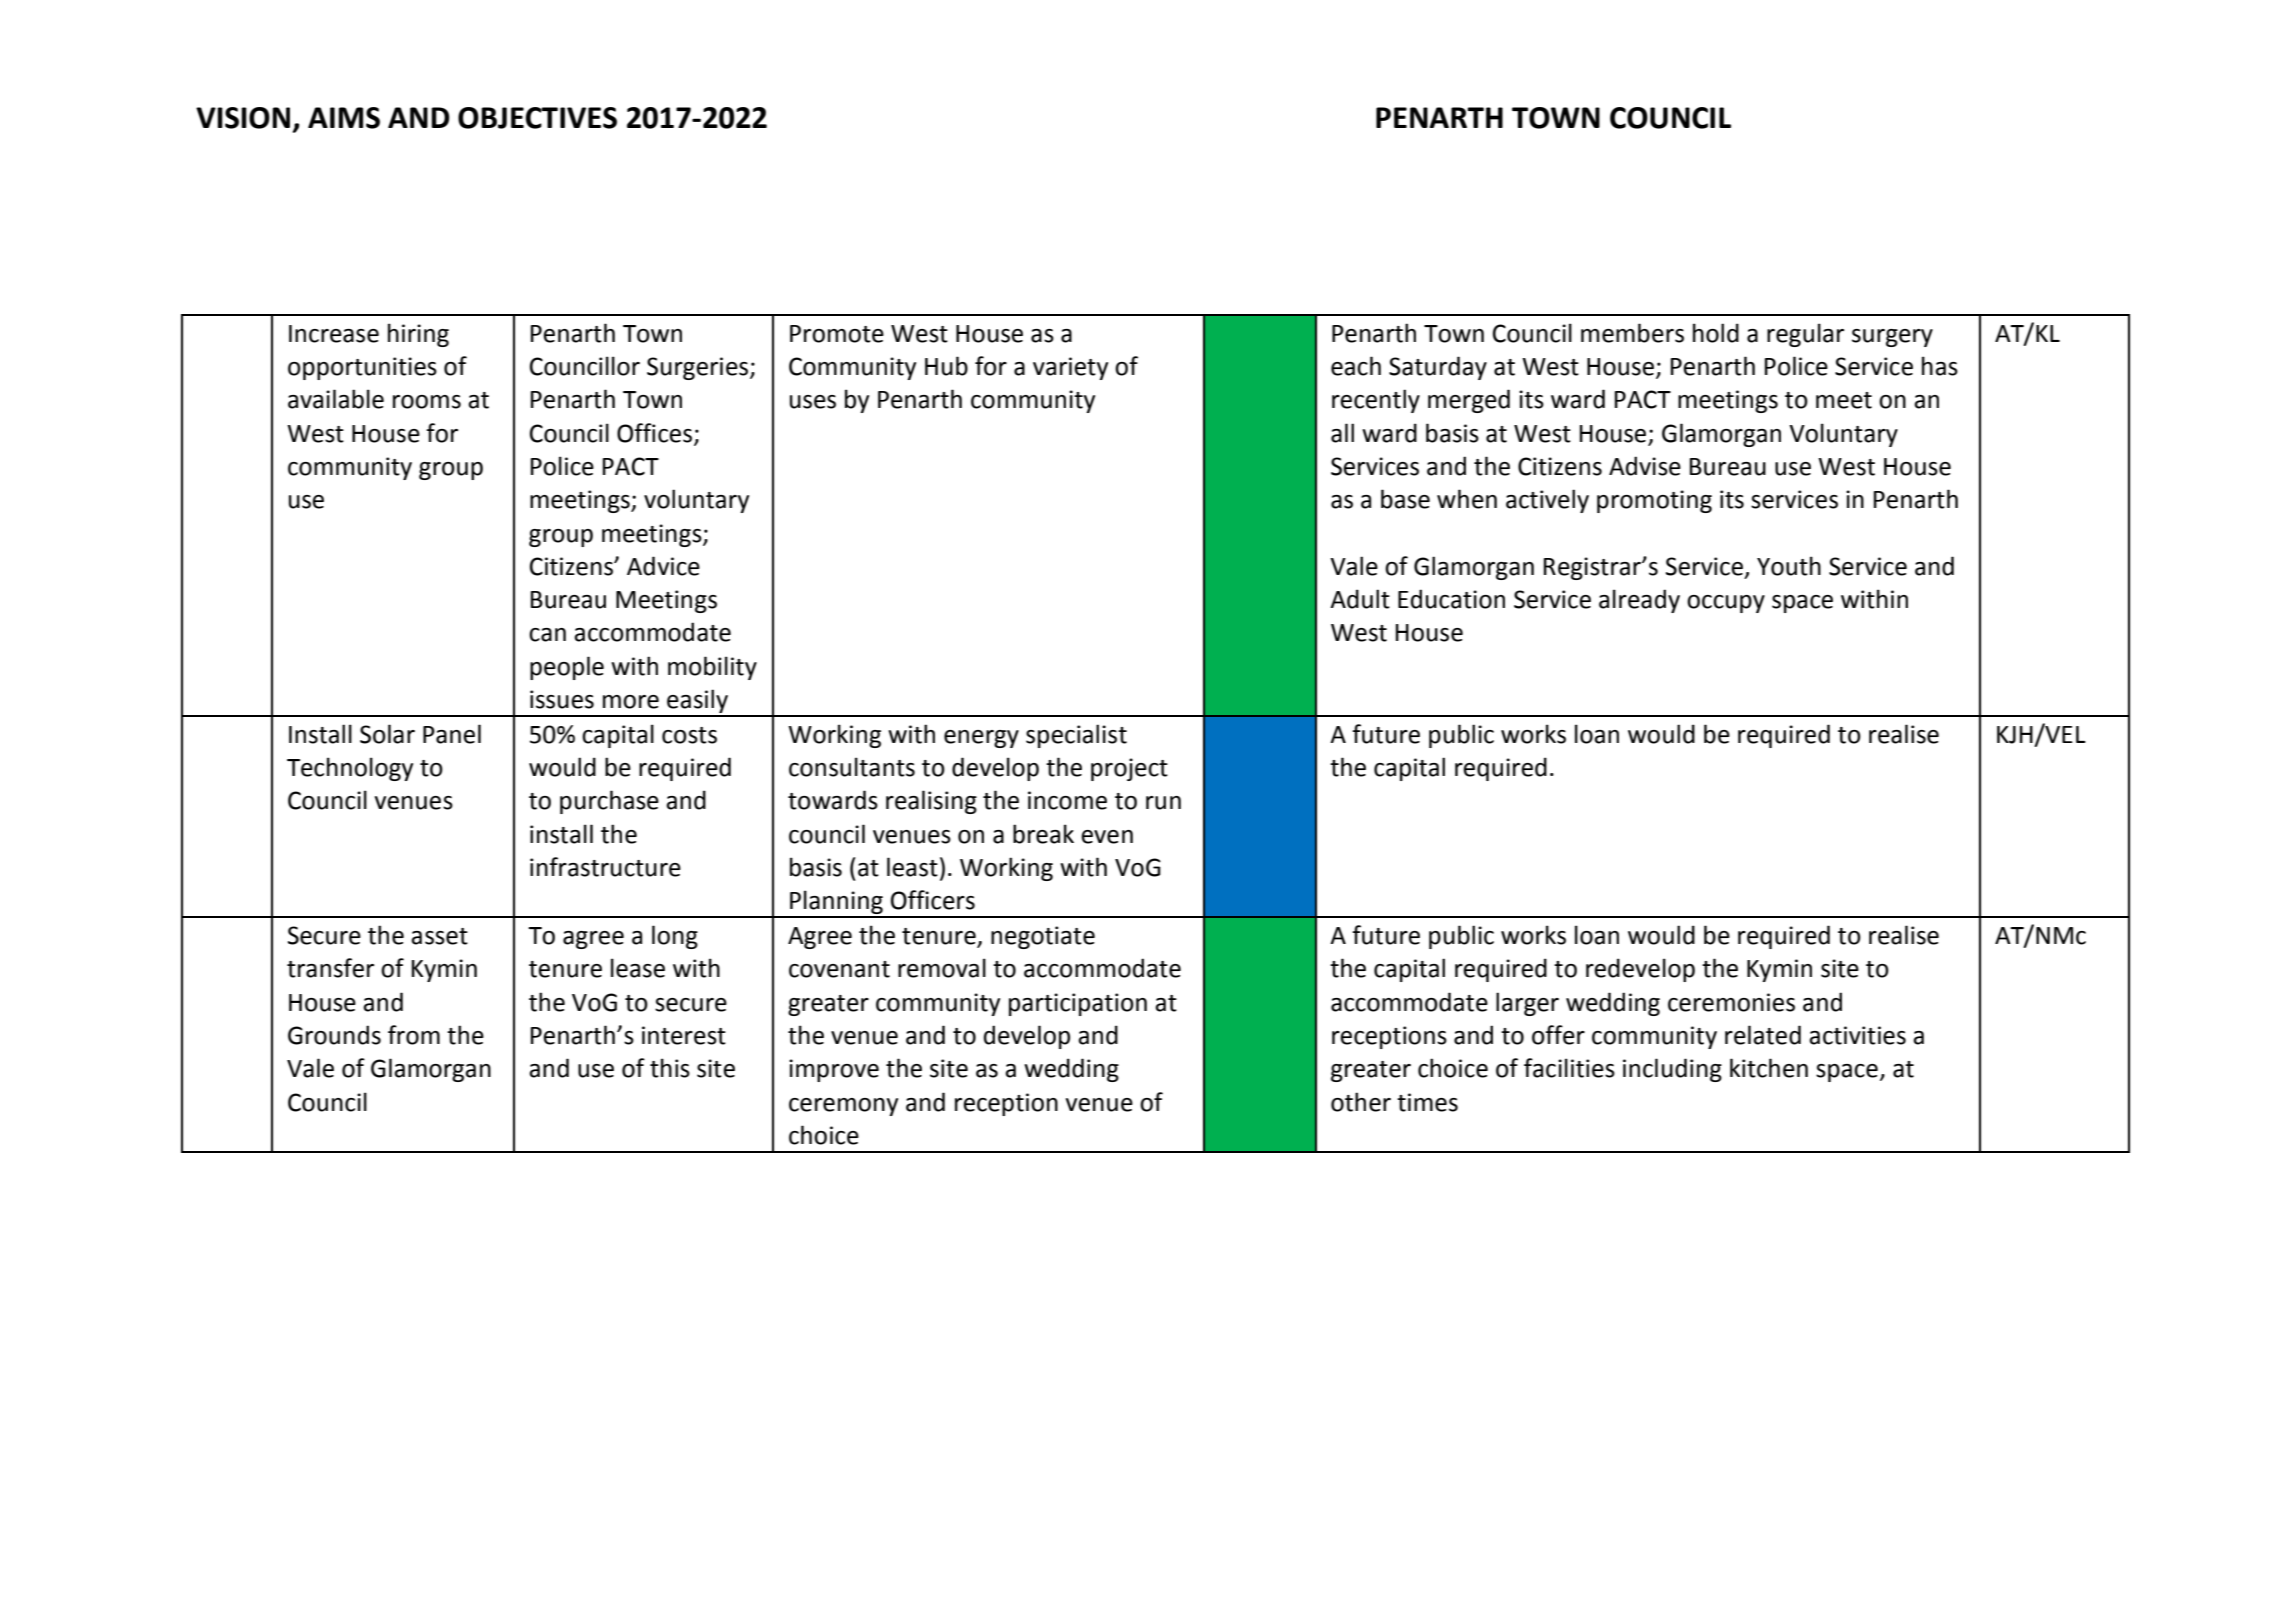 This screenshot has height=1624, width=2296. Describe the element at coordinates (547, 635) in the screenshot. I see `can` at that location.
